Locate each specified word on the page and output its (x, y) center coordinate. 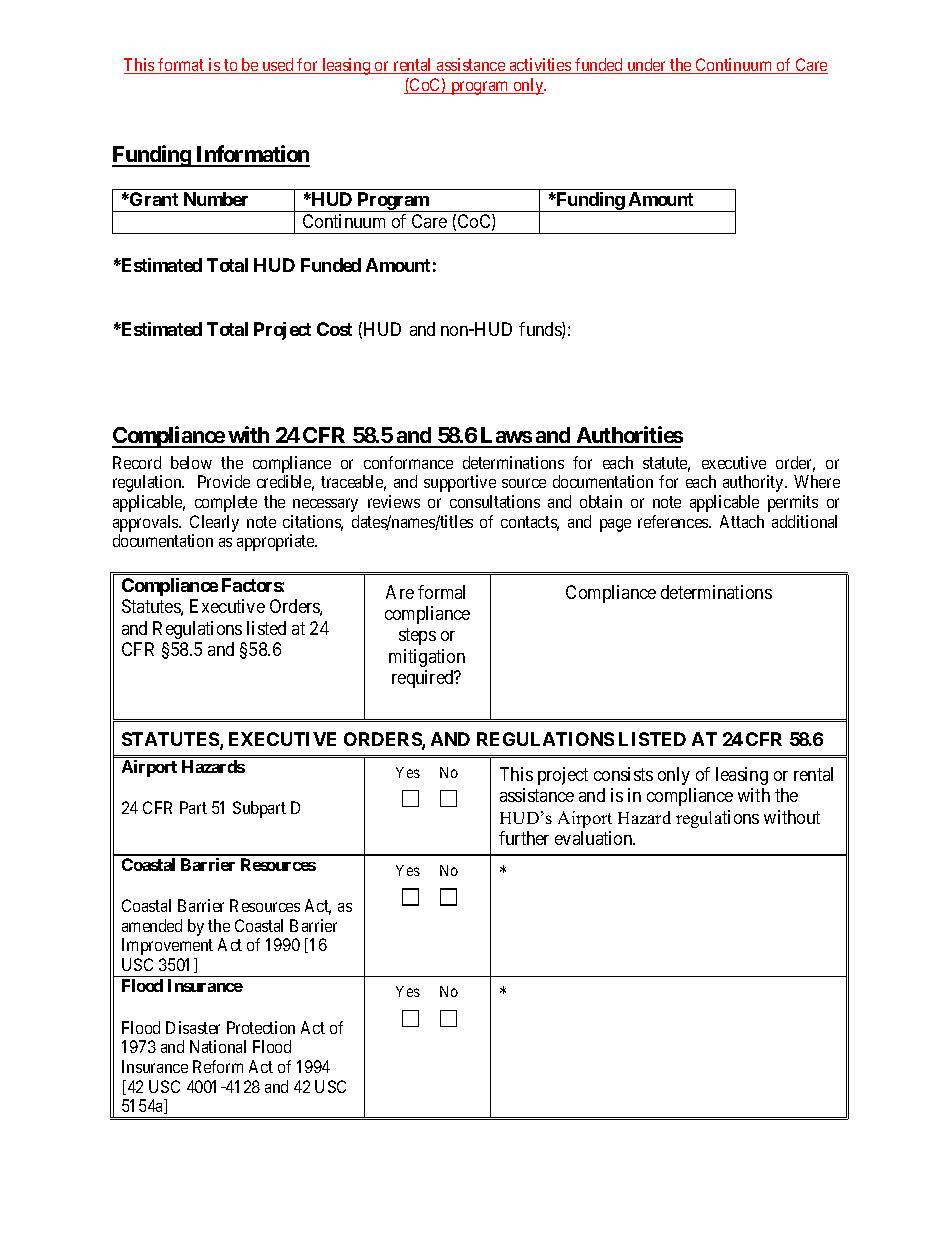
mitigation (427, 658)
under (647, 66)
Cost (334, 329)
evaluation (595, 838)
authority (754, 483)
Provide (224, 481)
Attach (742, 521)
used (278, 66)
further (524, 838)
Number (216, 199)
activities (540, 66)
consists (623, 774)
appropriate (277, 542)
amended (152, 925)
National (218, 1046)
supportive (460, 483)
